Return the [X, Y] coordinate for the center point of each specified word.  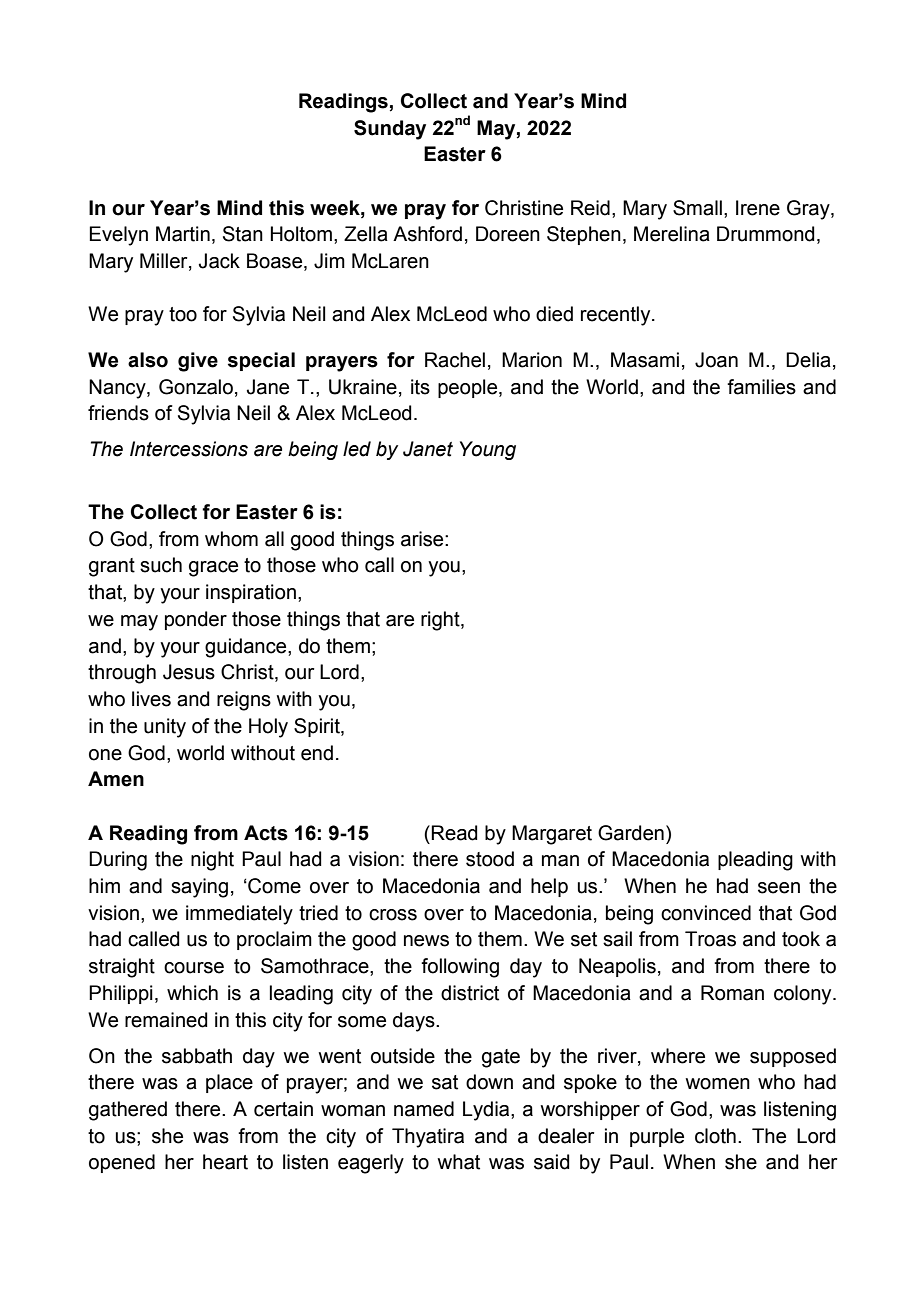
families [761, 387]
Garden [631, 833]
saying [199, 888]
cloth [715, 1136]
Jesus [189, 672]
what [459, 1162]
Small [697, 208]
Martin [183, 234]
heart [225, 1162]
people [469, 388]
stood [490, 859]
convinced [706, 913]
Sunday [390, 130]
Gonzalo [196, 387]
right [441, 621]
